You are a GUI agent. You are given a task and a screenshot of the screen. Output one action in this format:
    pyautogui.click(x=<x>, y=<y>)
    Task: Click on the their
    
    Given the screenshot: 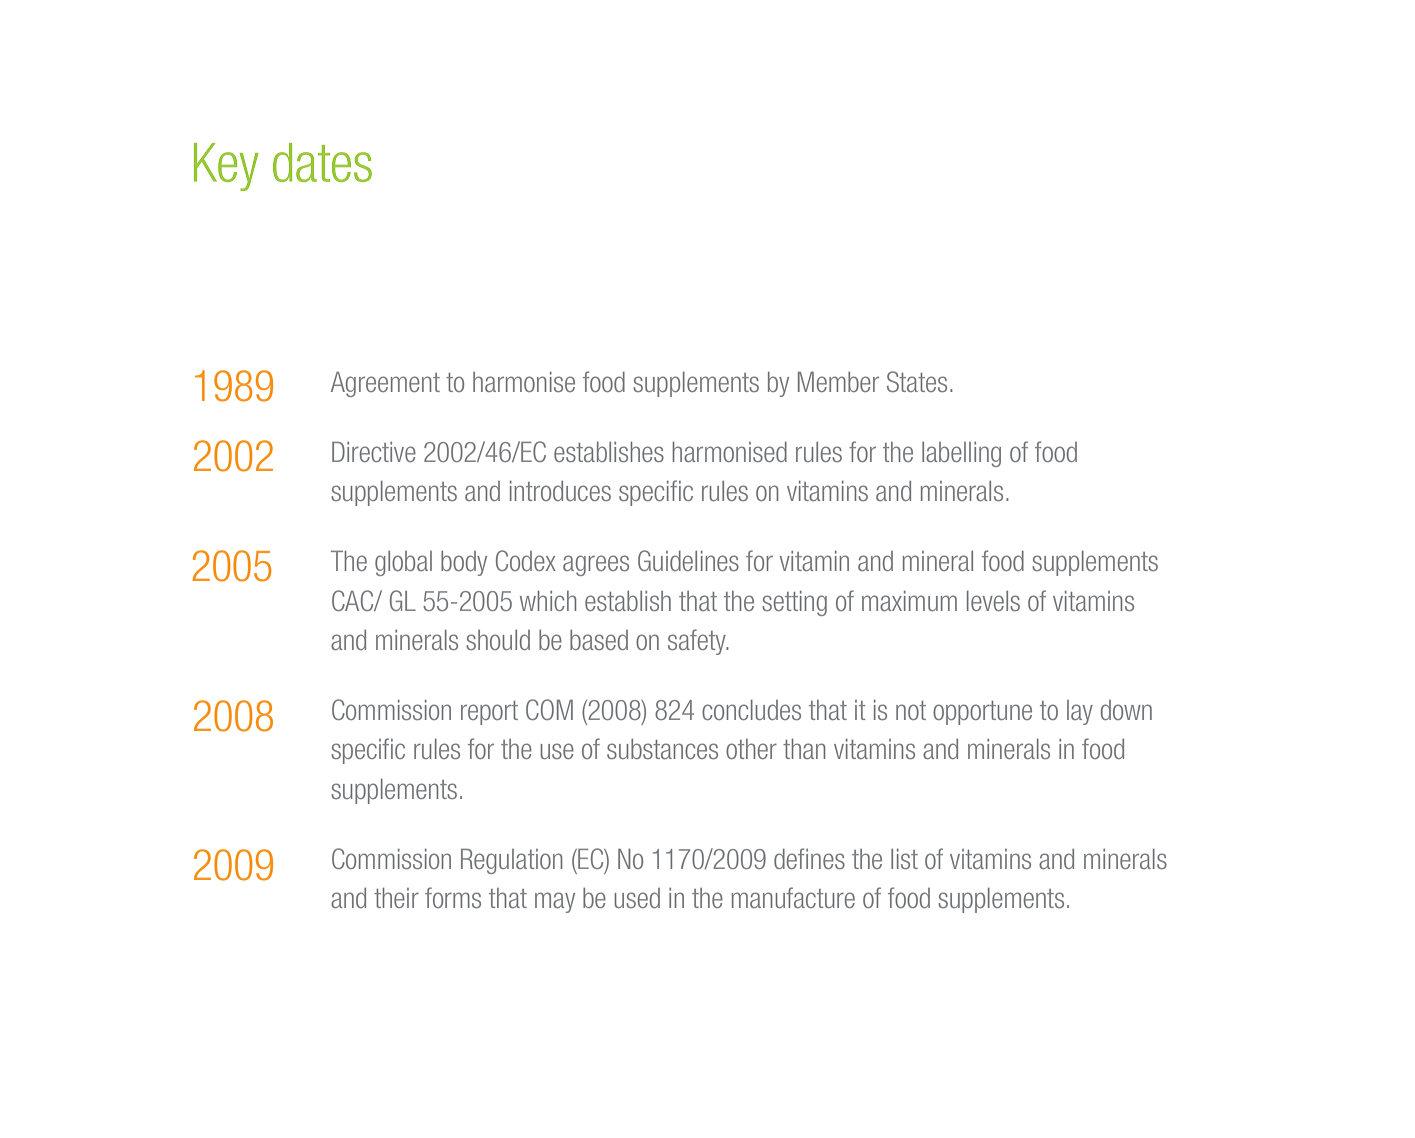 What is the action you would take?
    pyautogui.click(x=396, y=898)
